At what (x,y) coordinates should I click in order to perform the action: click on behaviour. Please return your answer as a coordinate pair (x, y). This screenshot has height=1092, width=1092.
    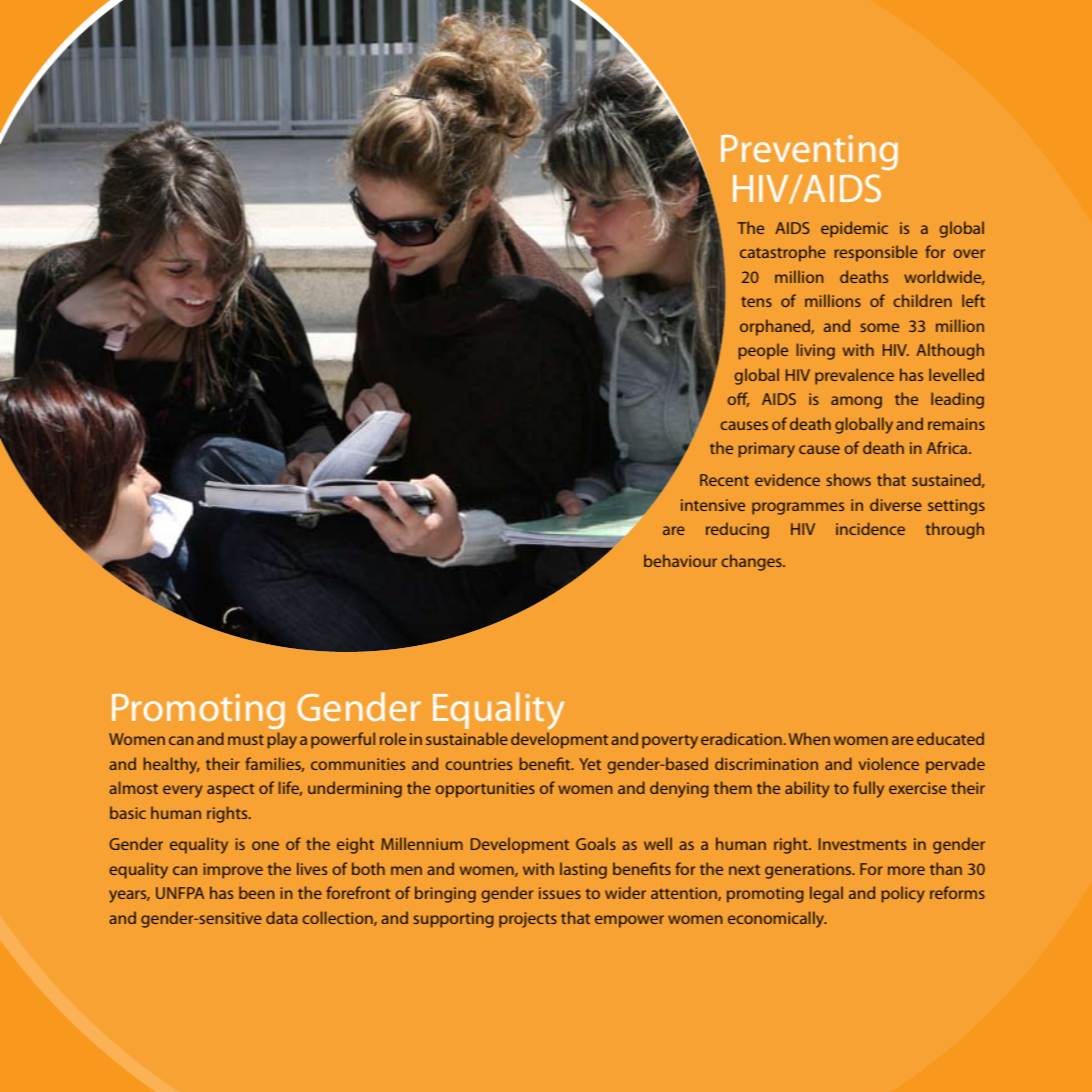
    Looking at the image, I should click on (680, 560).
